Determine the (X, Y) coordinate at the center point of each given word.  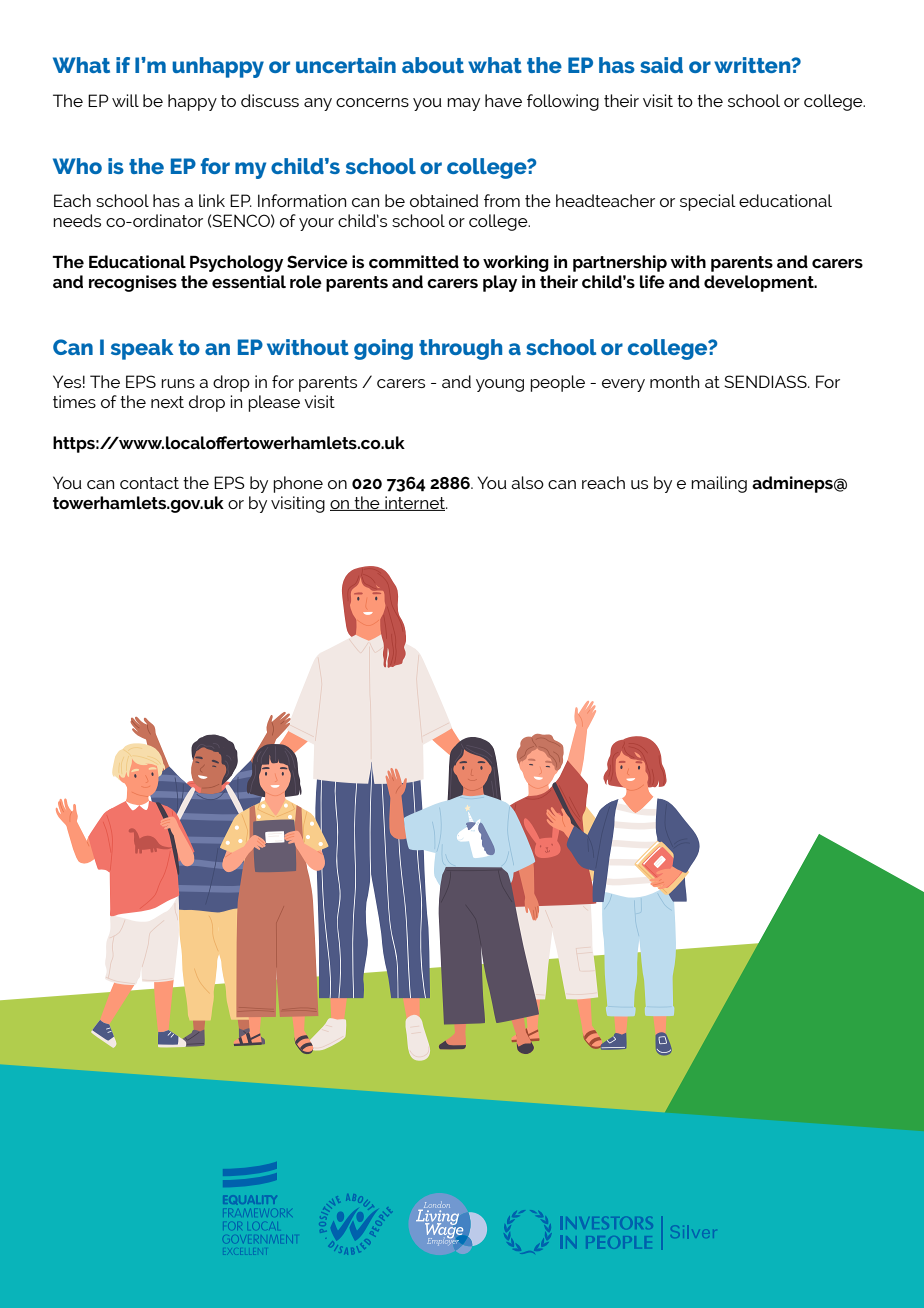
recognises (133, 283)
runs (178, 383)
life (652, 281)
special (708, 202)
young (500, 385)
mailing (719, 484)
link (212, 200)
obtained (444, 200)
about (433, 65)
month (674, 381)
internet (415, 503)
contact (149, 483)
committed (414, 261)
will (125, 100)
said (661, 65)
